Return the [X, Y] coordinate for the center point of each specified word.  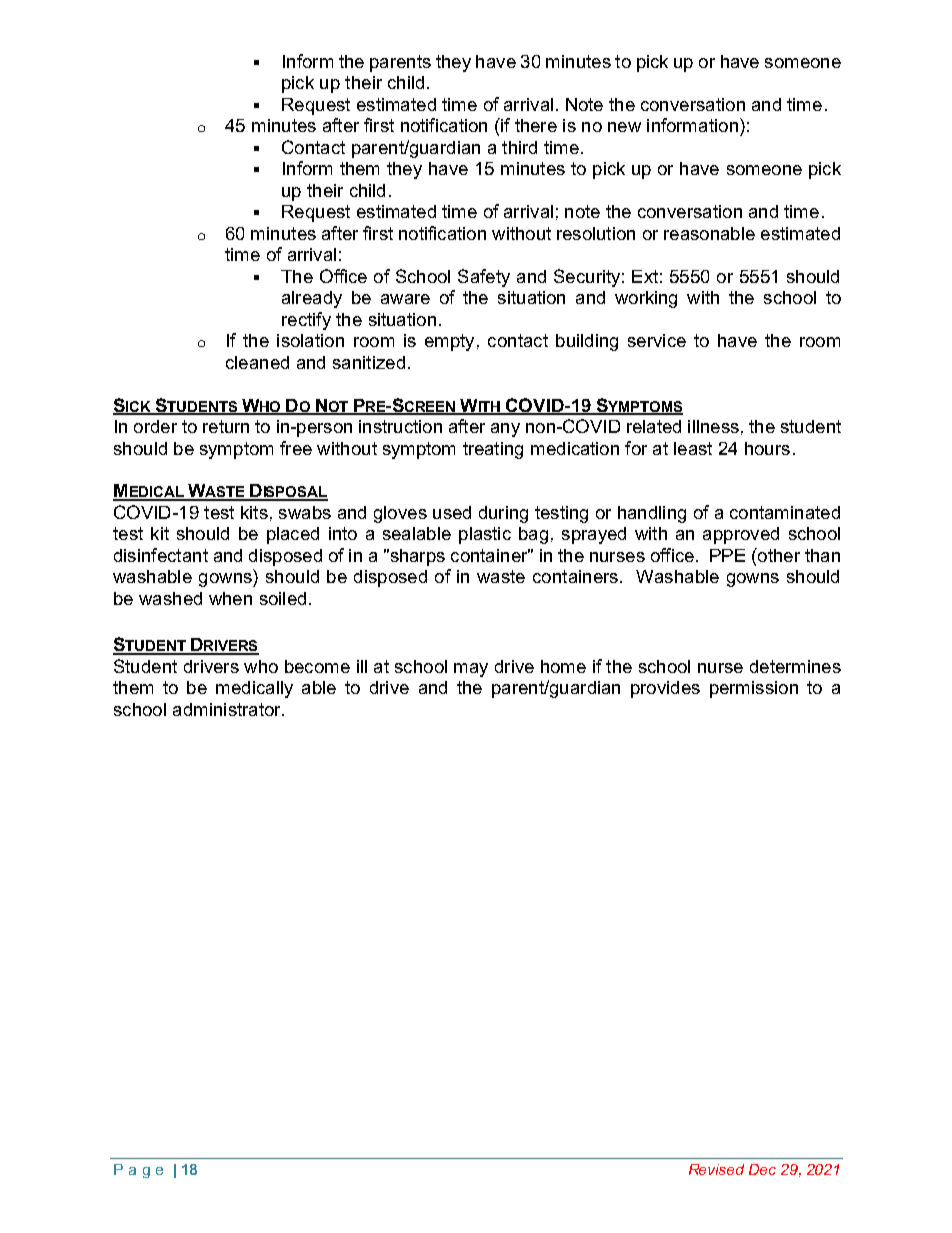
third [519, 147]
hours [767, 448]
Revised [716, 1169]
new [624, 127]
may [471, 670]
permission [754, 689]
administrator [228, 709]
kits [254, 512]
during [503, 514]
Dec [762, 1169]
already [312, 299]
